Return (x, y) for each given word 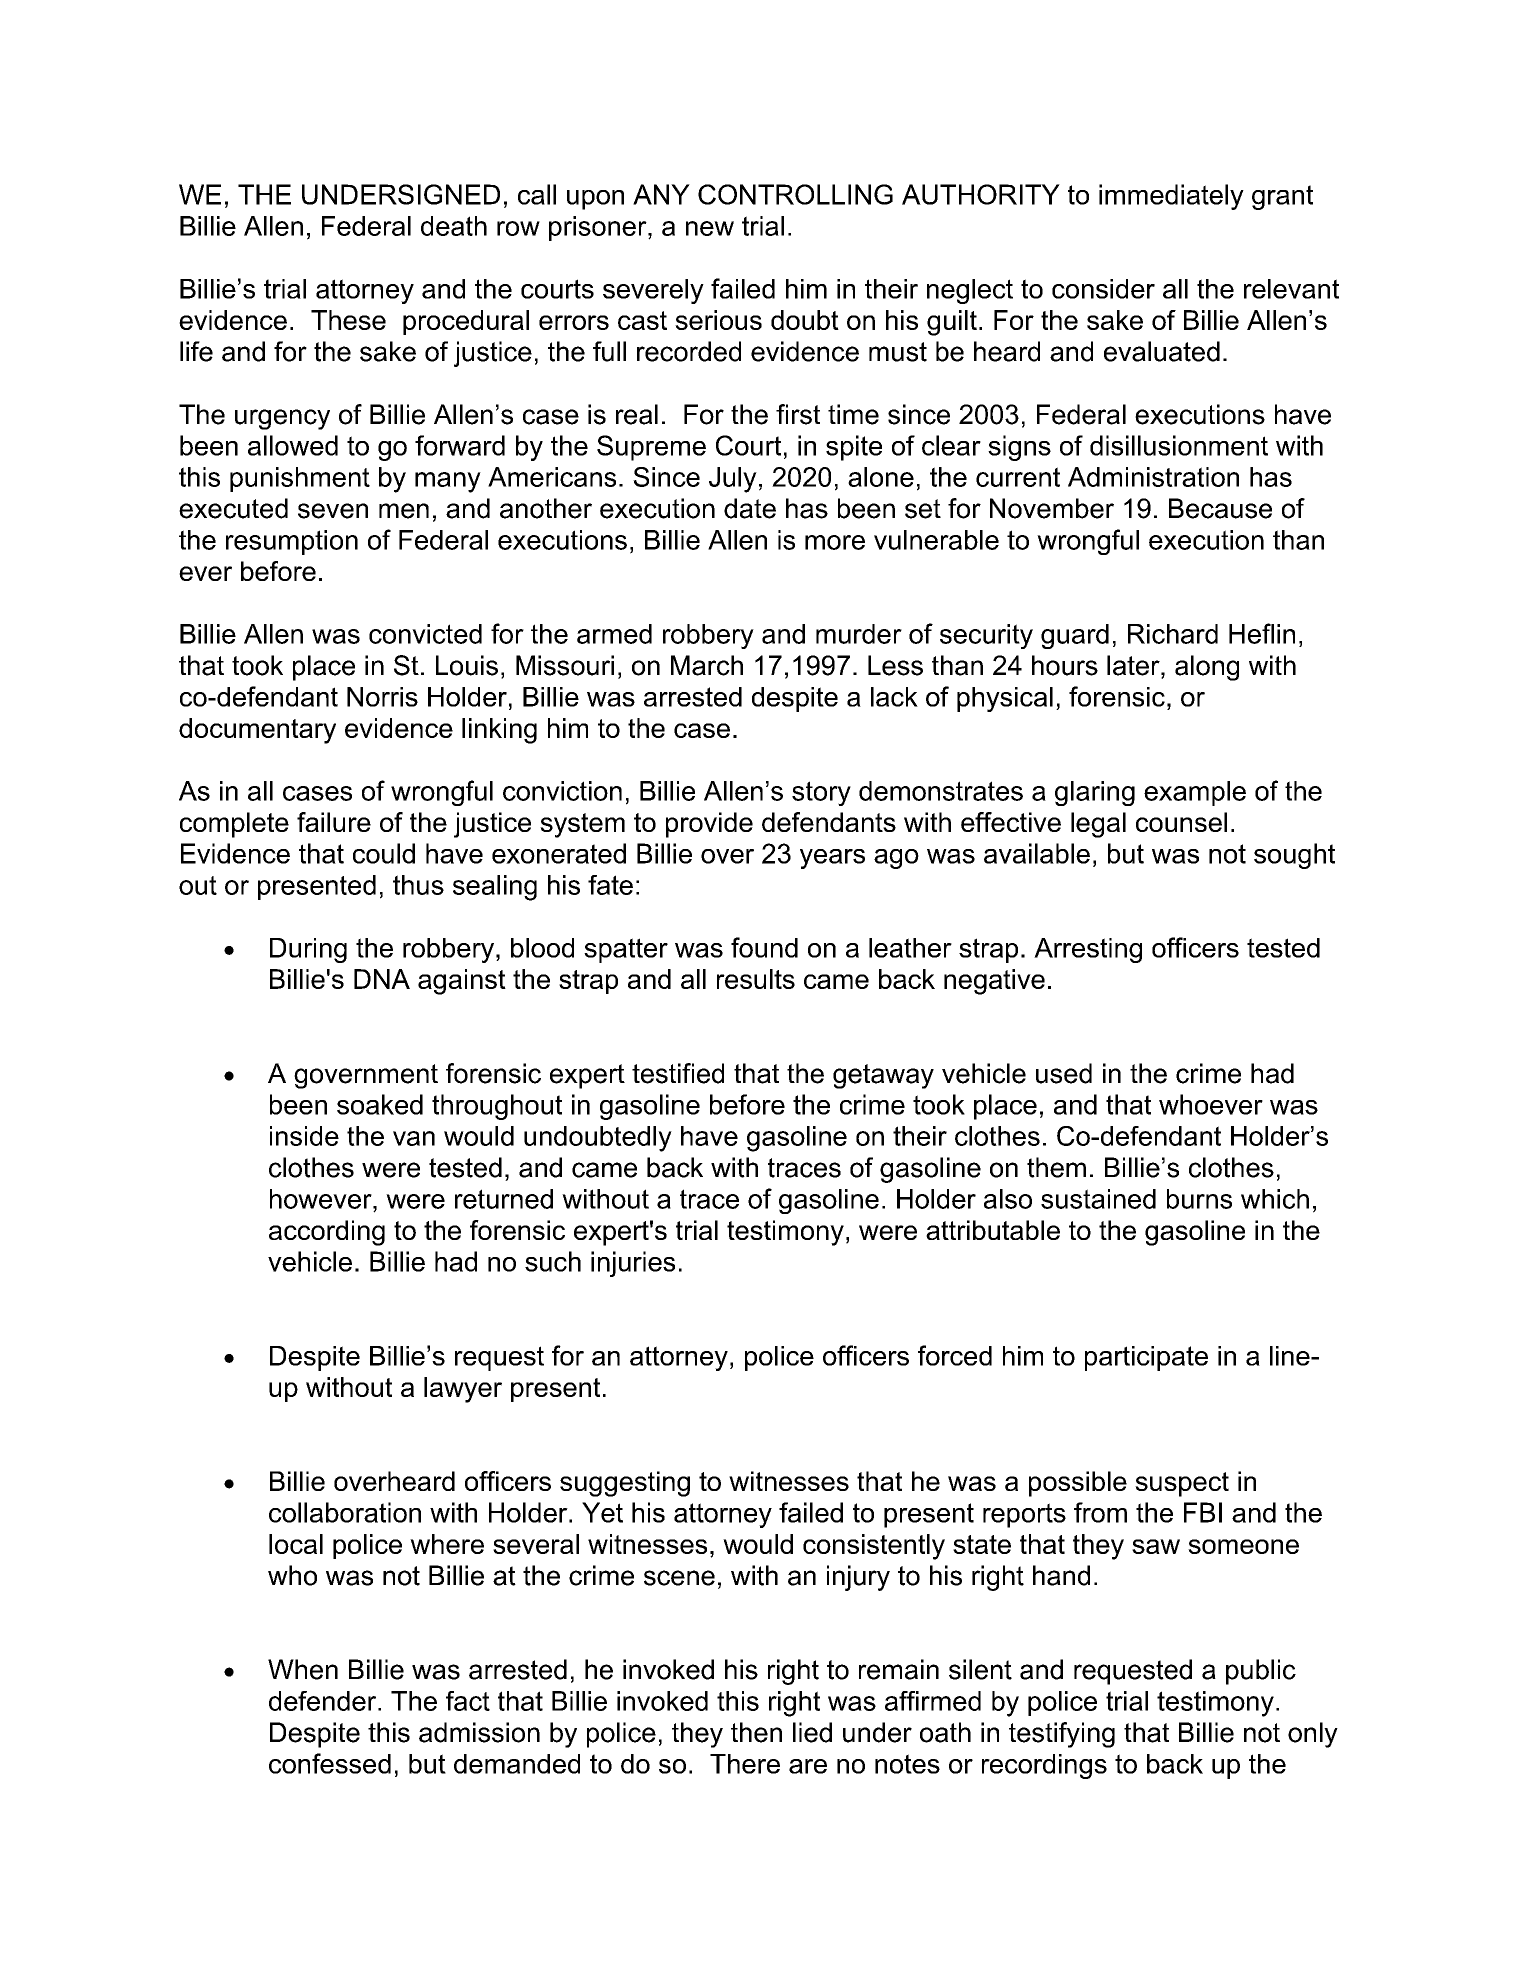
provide (709, 825)
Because (1220, 508)
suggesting (625, 1484)
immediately (1171, 197)
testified (678, 1073)
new (710, 228)
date (750, 508)
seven (333, 511)
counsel (1181, 822)
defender (324, 1701)
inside (304, 1136)
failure (334, 822)
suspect (1182, 1484)
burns (1199, 1199)
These (348, 320)
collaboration (345, 1512)
